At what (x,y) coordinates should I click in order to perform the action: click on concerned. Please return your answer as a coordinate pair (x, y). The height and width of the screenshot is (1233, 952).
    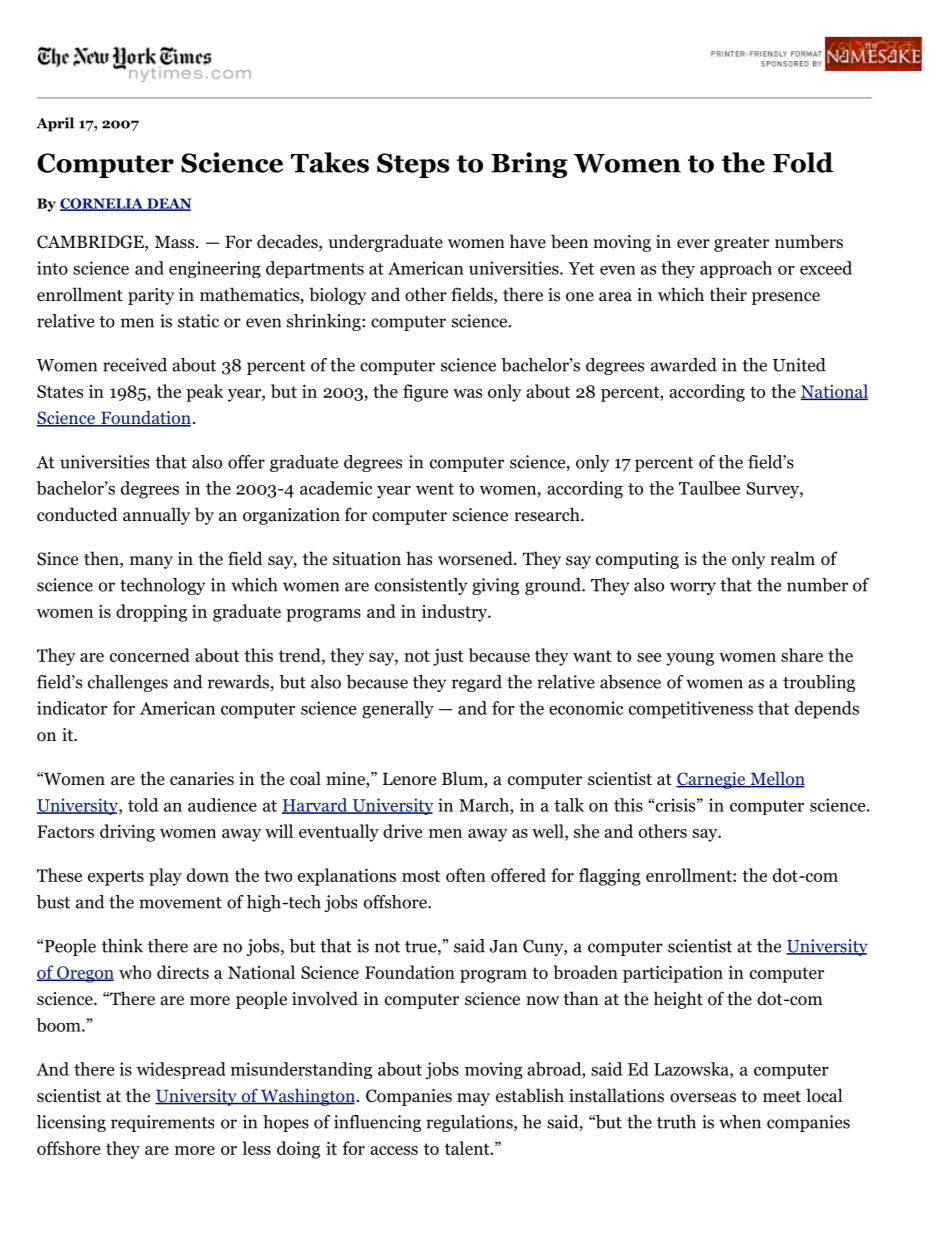
    Looking at the image, I should click on (150, 655).
